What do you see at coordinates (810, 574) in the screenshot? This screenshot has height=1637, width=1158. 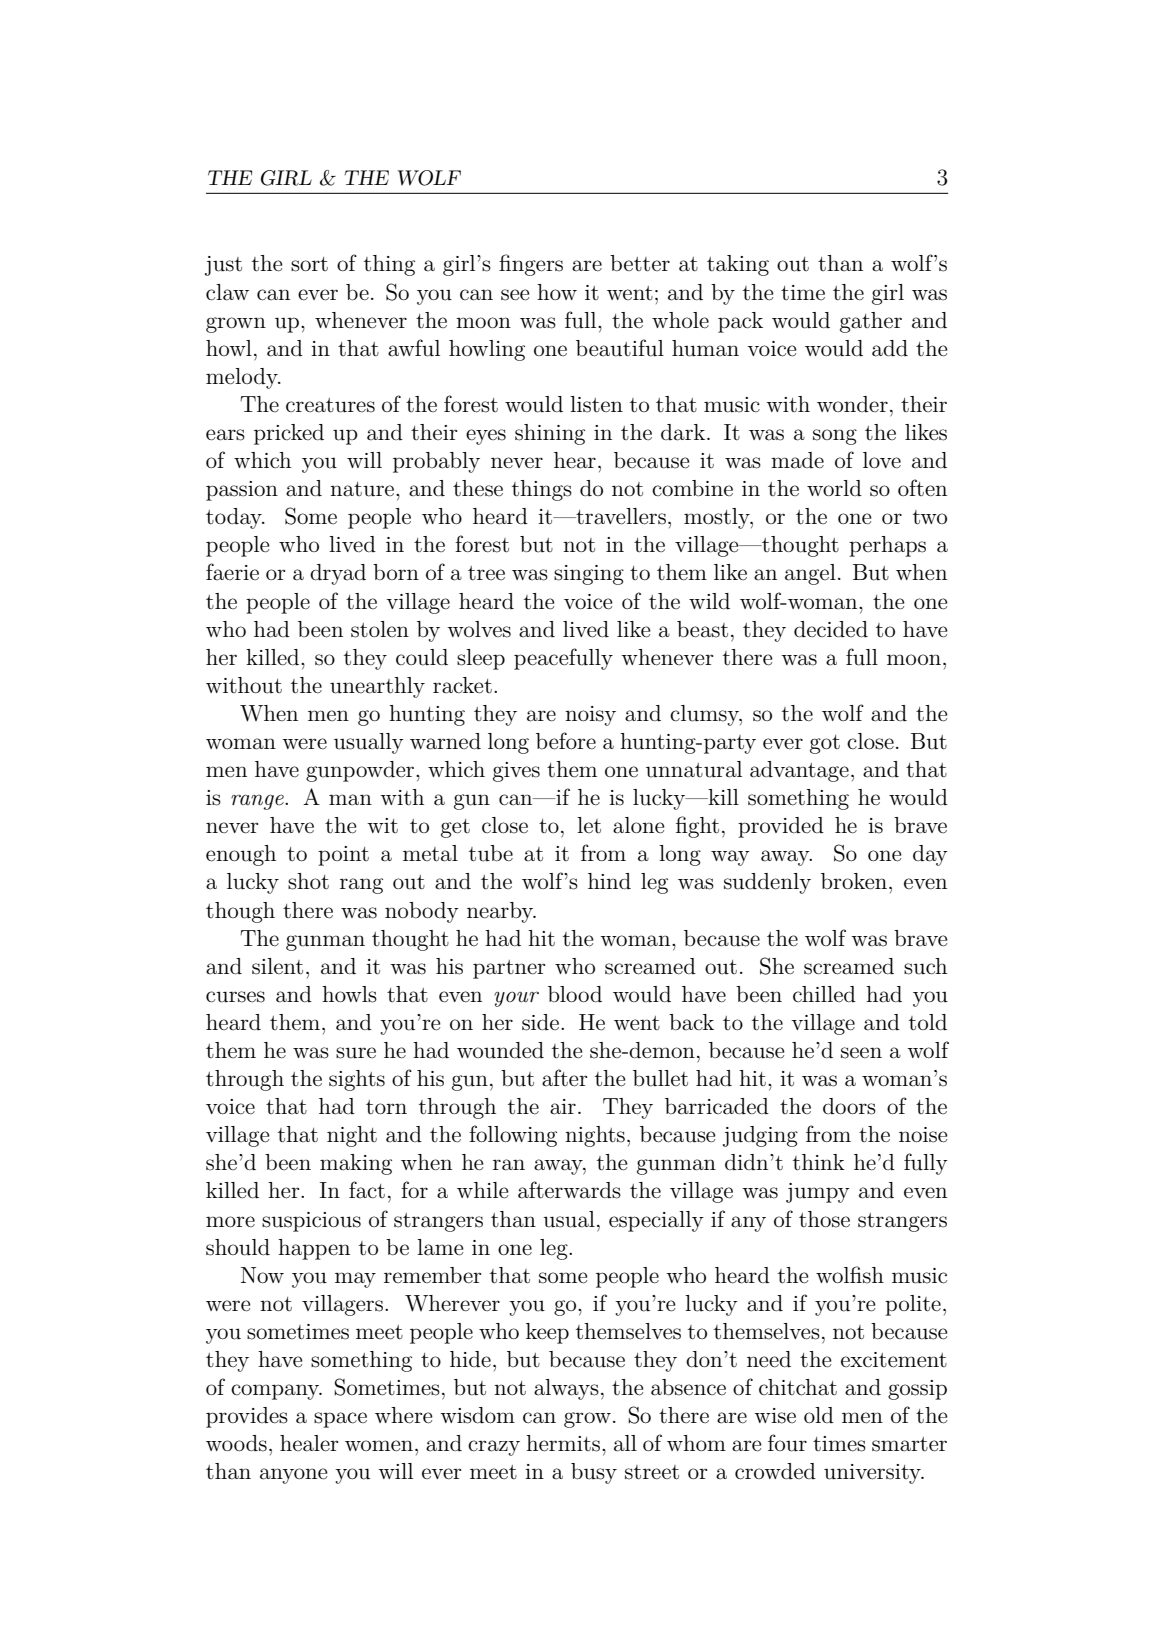 I see `angel` at bounding box center [810, 574].
